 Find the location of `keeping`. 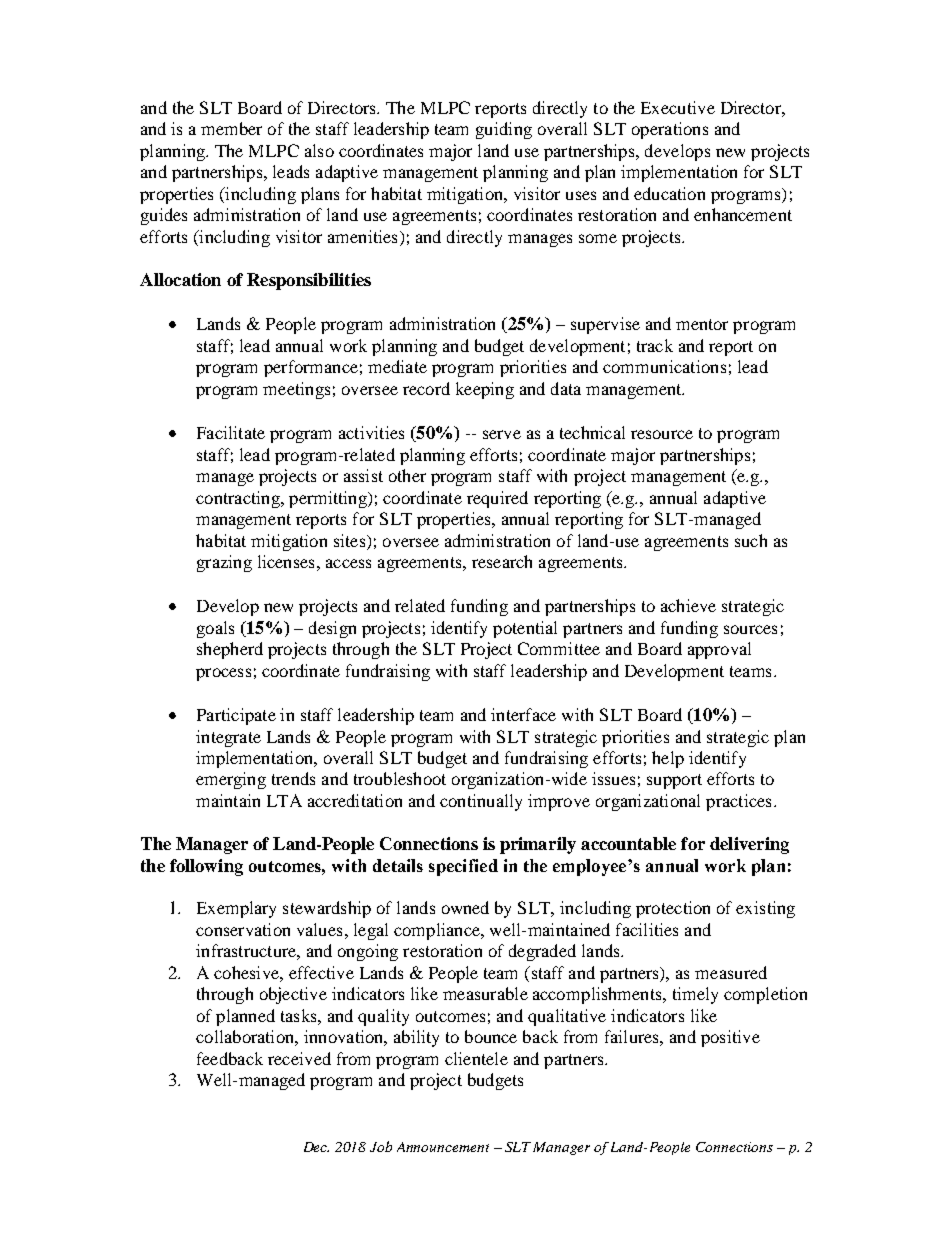

keeping is located at coordinates (485, 390).
